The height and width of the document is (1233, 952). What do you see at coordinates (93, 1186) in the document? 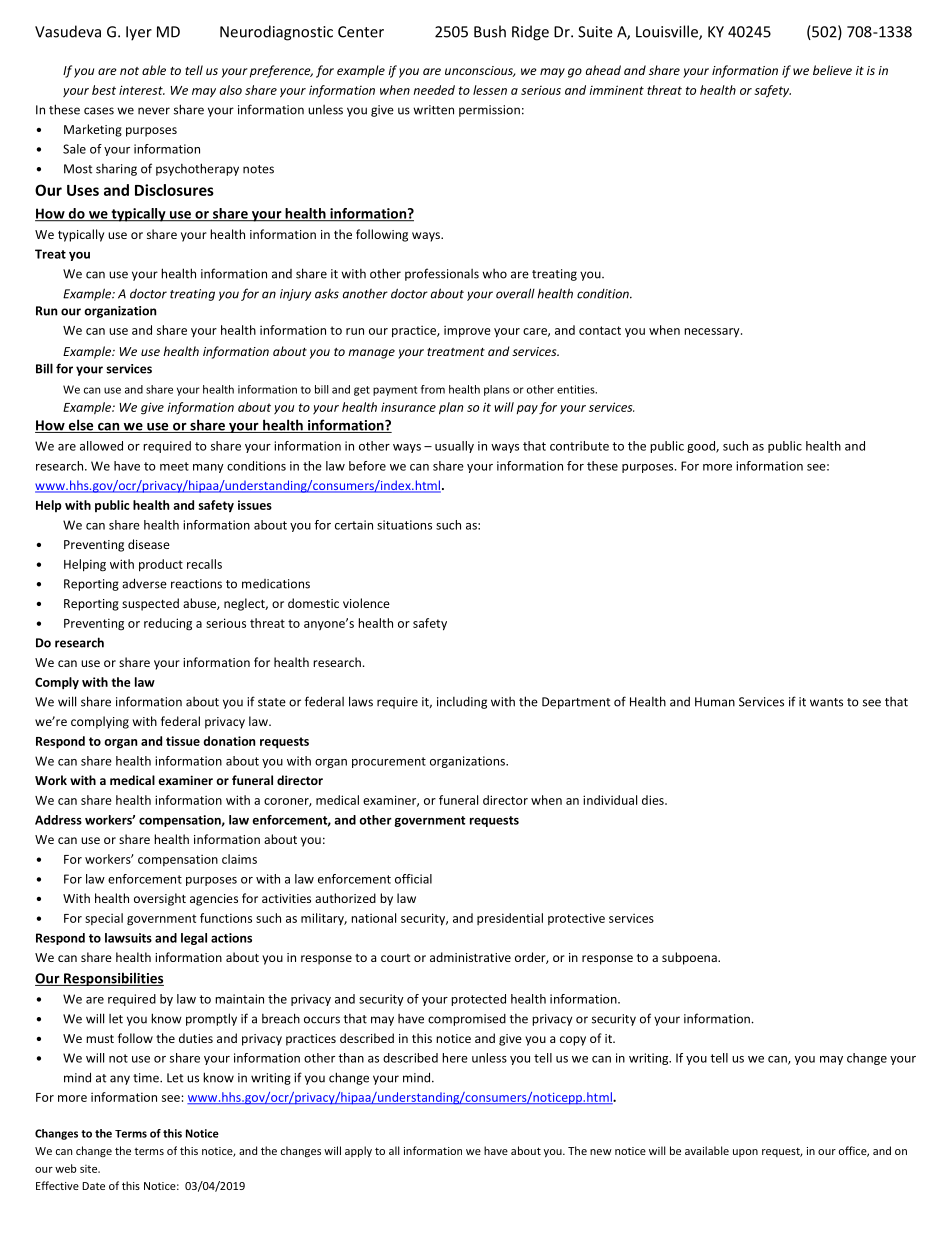
I see `Date` at bounding box center [93, 1186].
